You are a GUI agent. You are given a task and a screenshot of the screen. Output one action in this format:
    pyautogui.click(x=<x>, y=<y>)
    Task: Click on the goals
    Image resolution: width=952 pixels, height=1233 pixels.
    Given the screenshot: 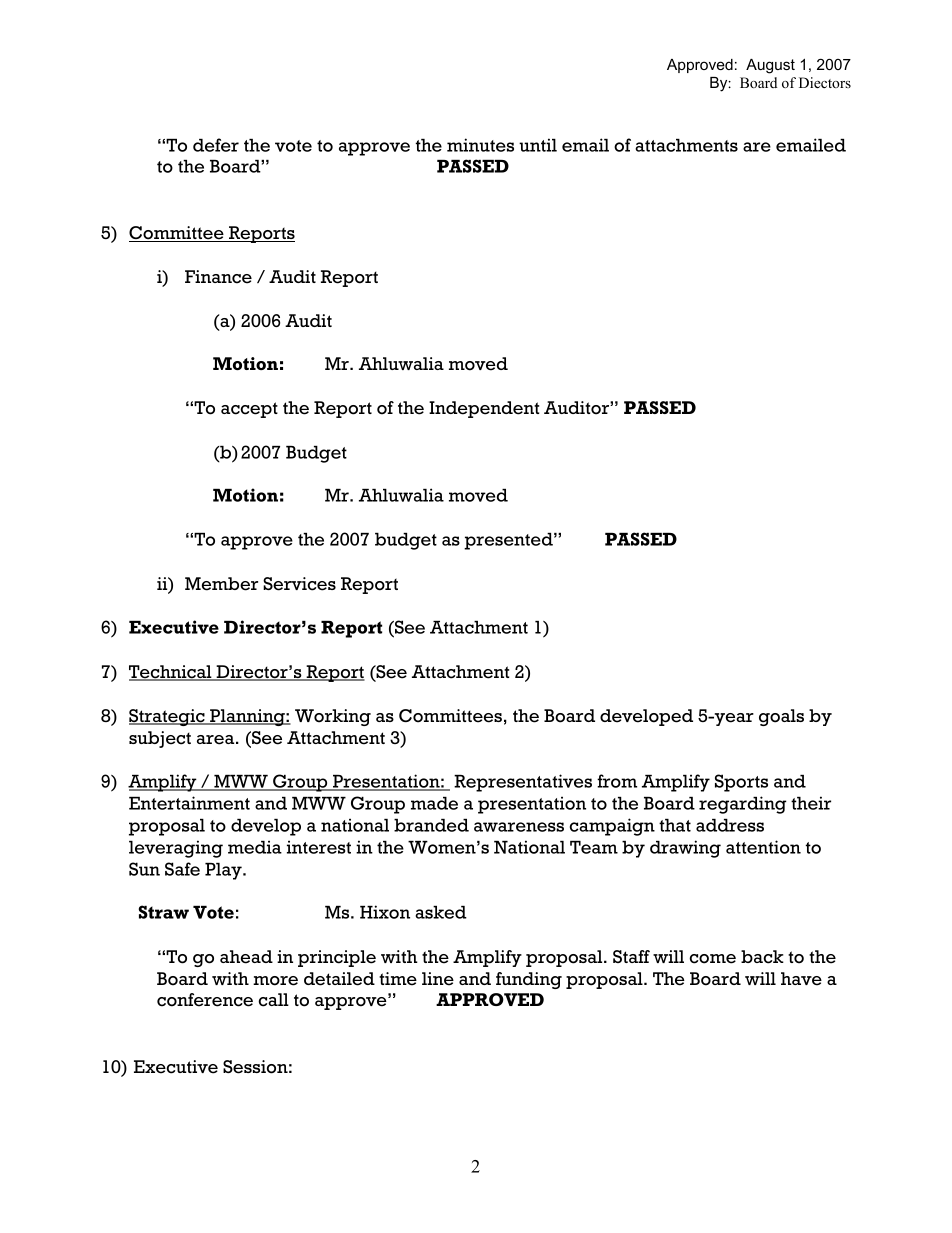 What is the action you would take?
    pyautogui.click(x=781, y=717)
